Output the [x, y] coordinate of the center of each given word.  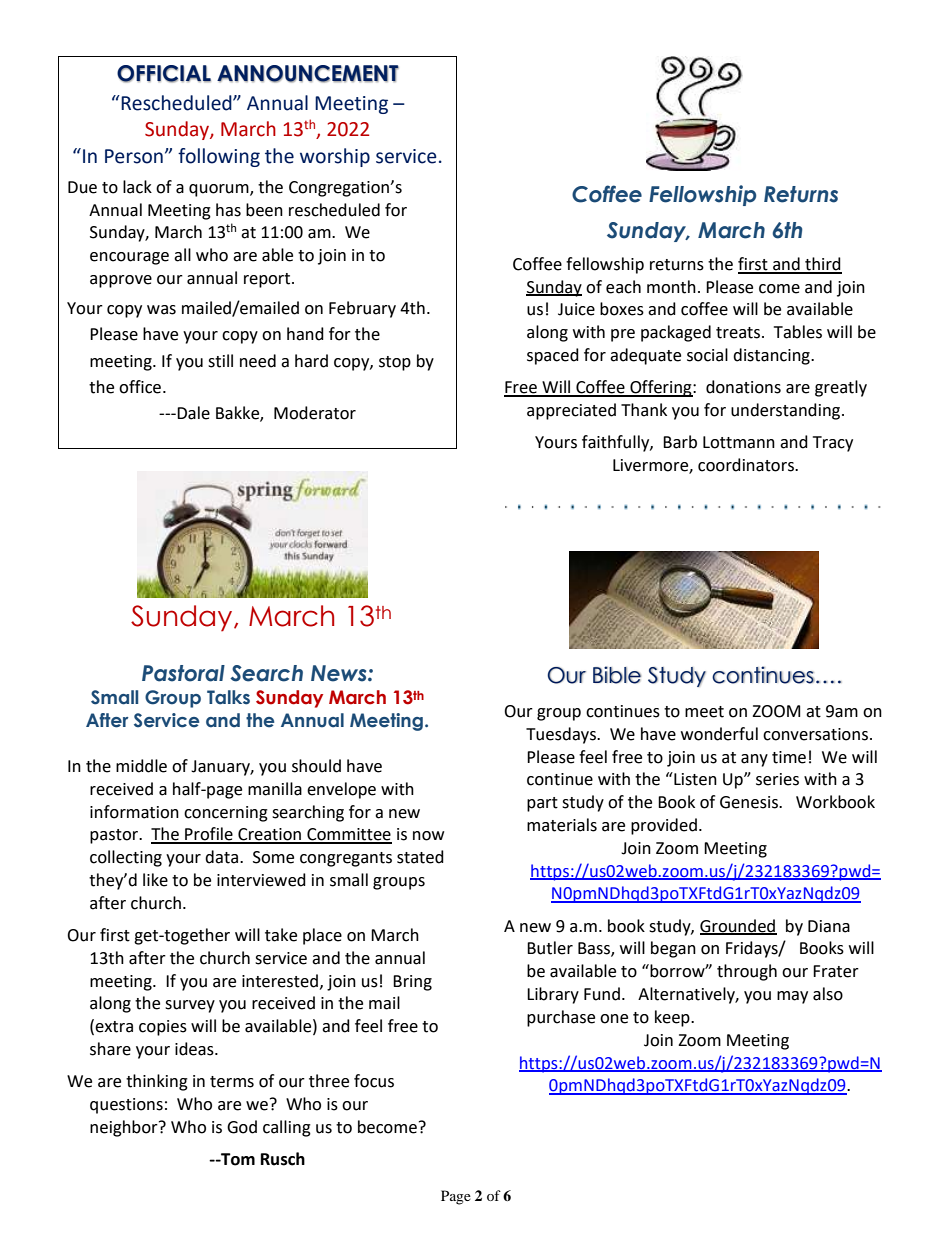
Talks [228, 697]
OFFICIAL [164, 74]
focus [374, 1081]
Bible [617, 675]
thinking [157, 1082]
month [671, 287]
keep [673, 1018]
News [340, 673]
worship [335, 157]
